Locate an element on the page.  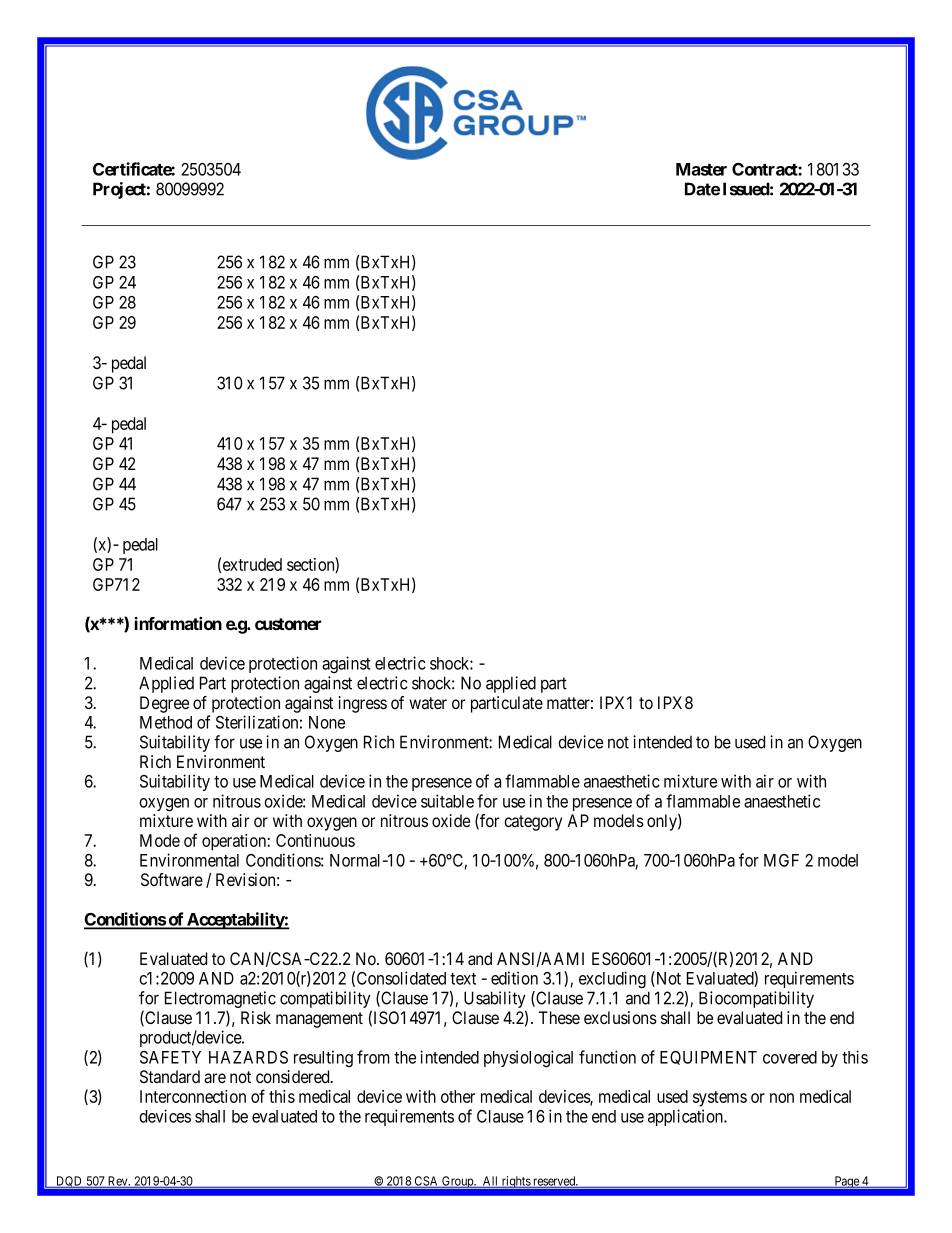
Continuous is located at coordinates (315, 840).
